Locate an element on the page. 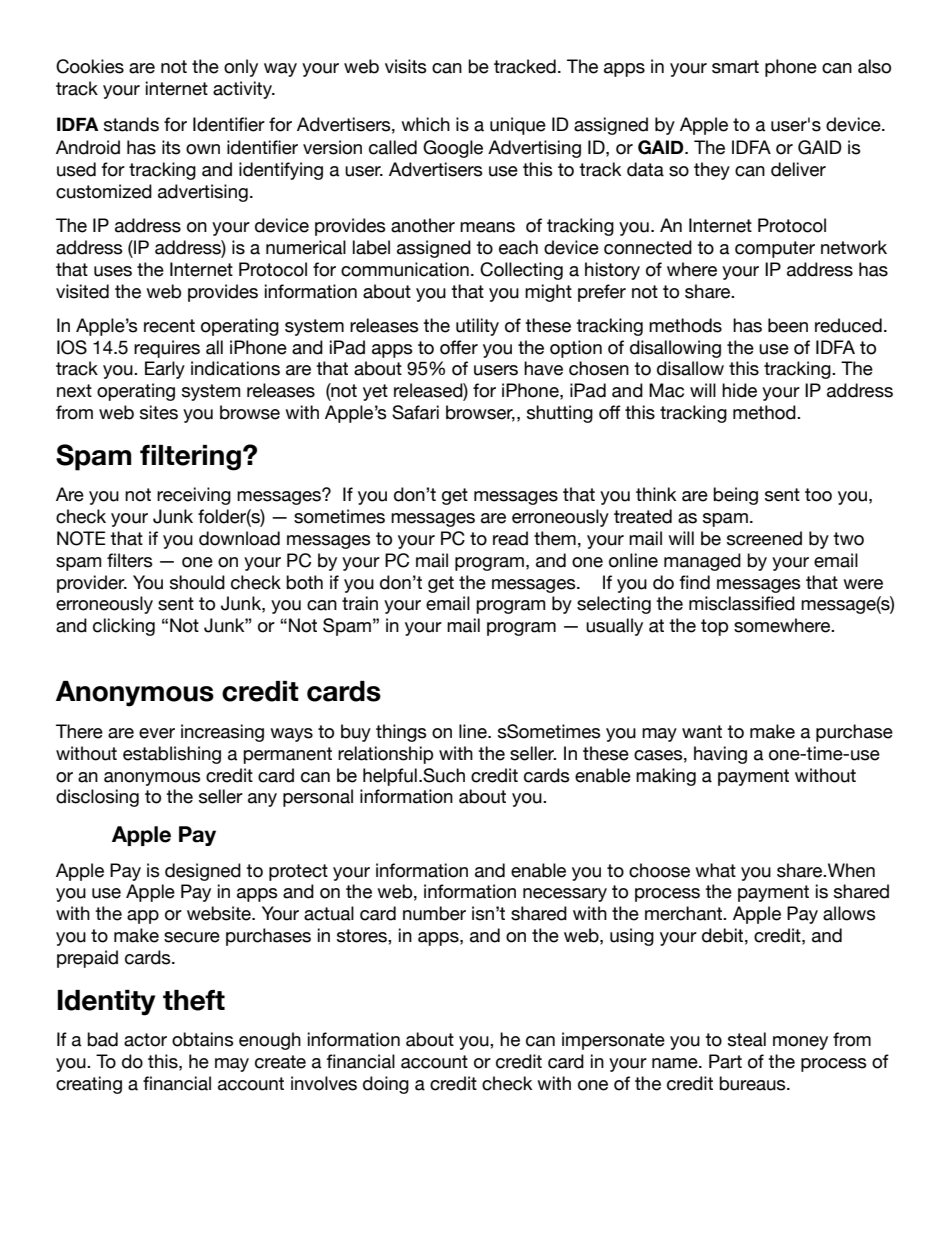 This image has height=1233, width=952. disclosing is located at coordinates (97, 798).
